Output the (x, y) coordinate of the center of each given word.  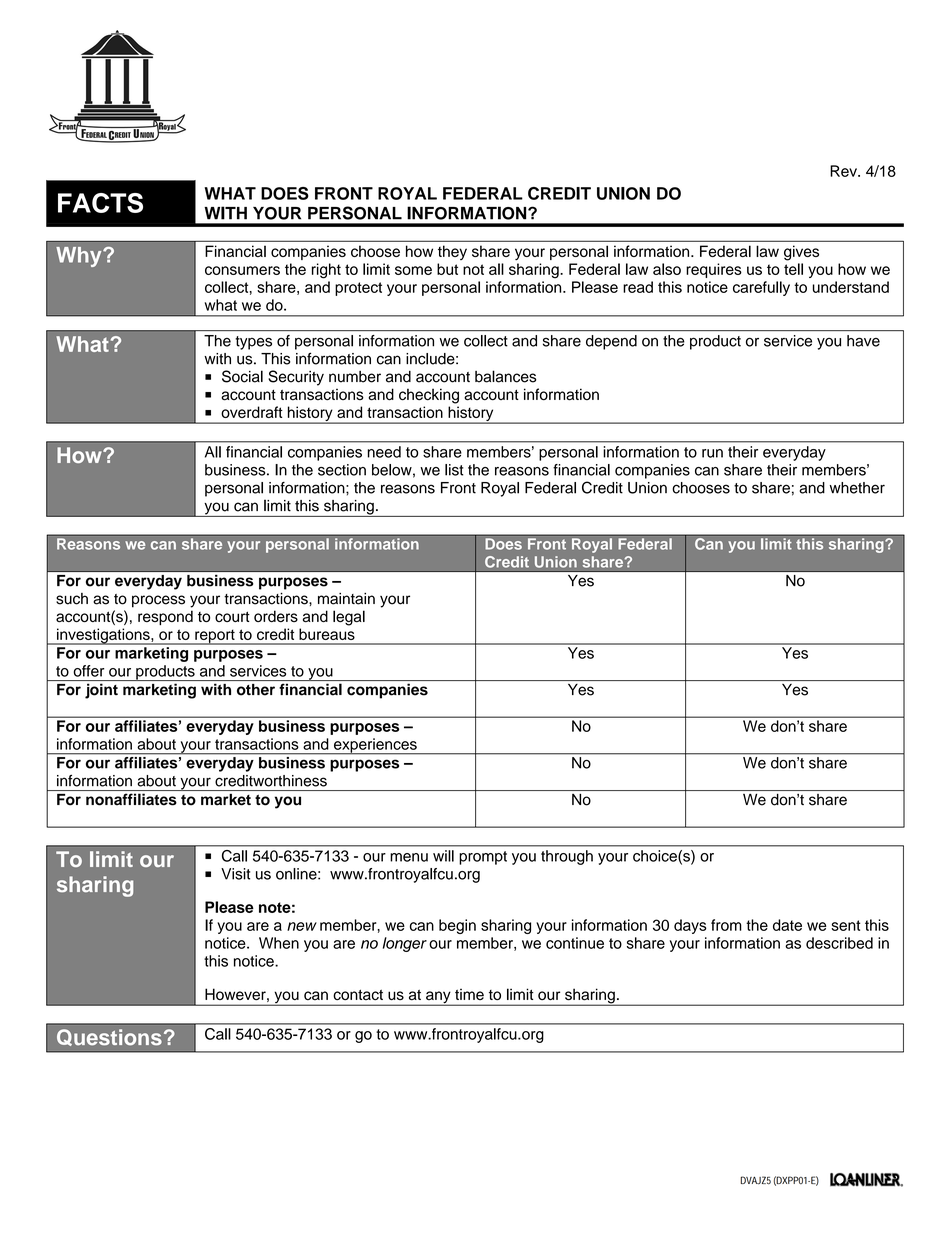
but (447, 269)
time (469, 994)
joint (101, 691)
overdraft (252, 412)
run (712, 453)
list (454, 470)
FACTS (100, 203)
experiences (375, 746)
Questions (109, 1037)
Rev (844, 171)
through (567, 857)
